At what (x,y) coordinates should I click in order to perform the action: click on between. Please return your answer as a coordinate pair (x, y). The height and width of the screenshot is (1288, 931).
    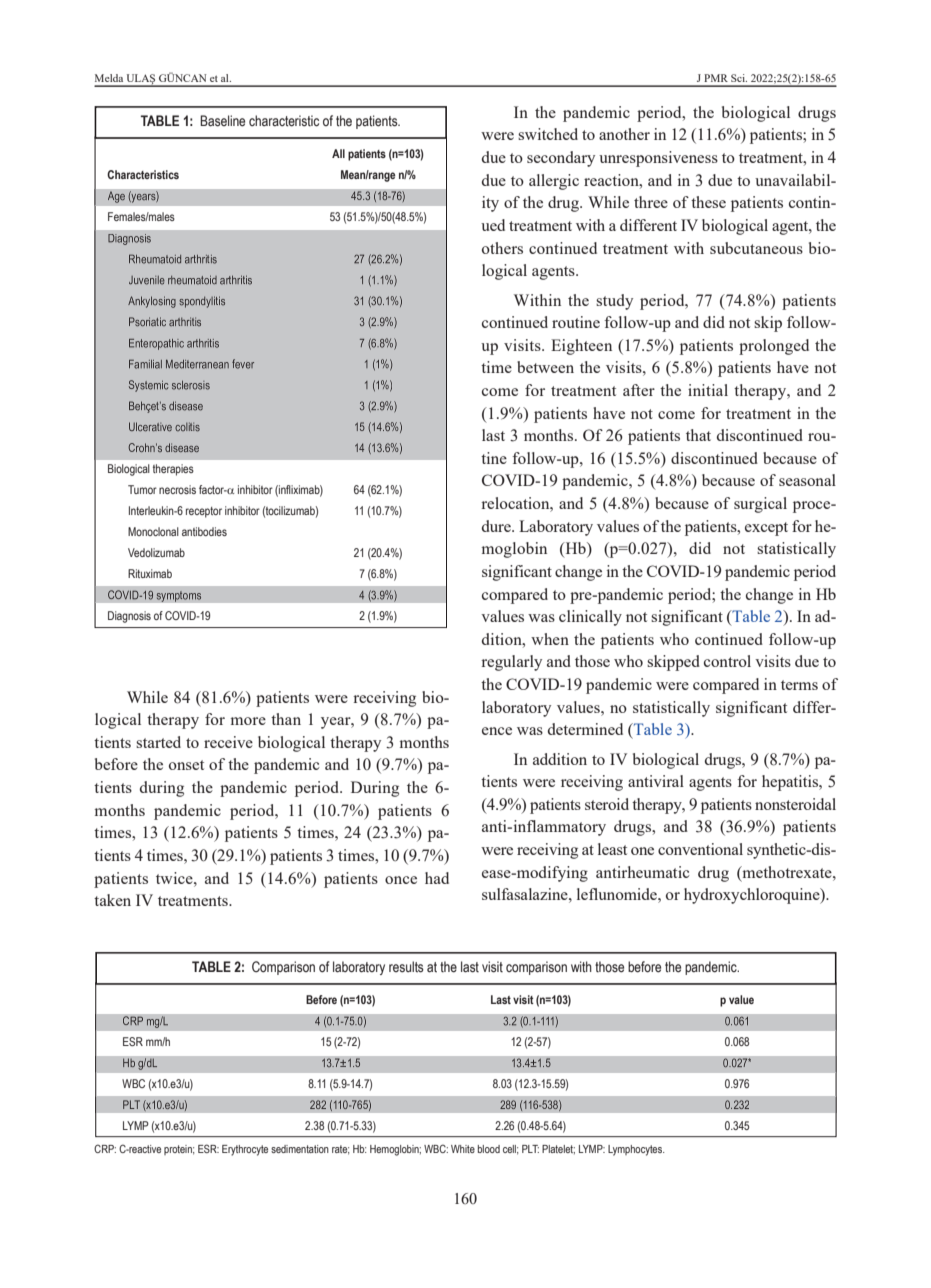
    Looking at the image, I should click on (545, 367).
